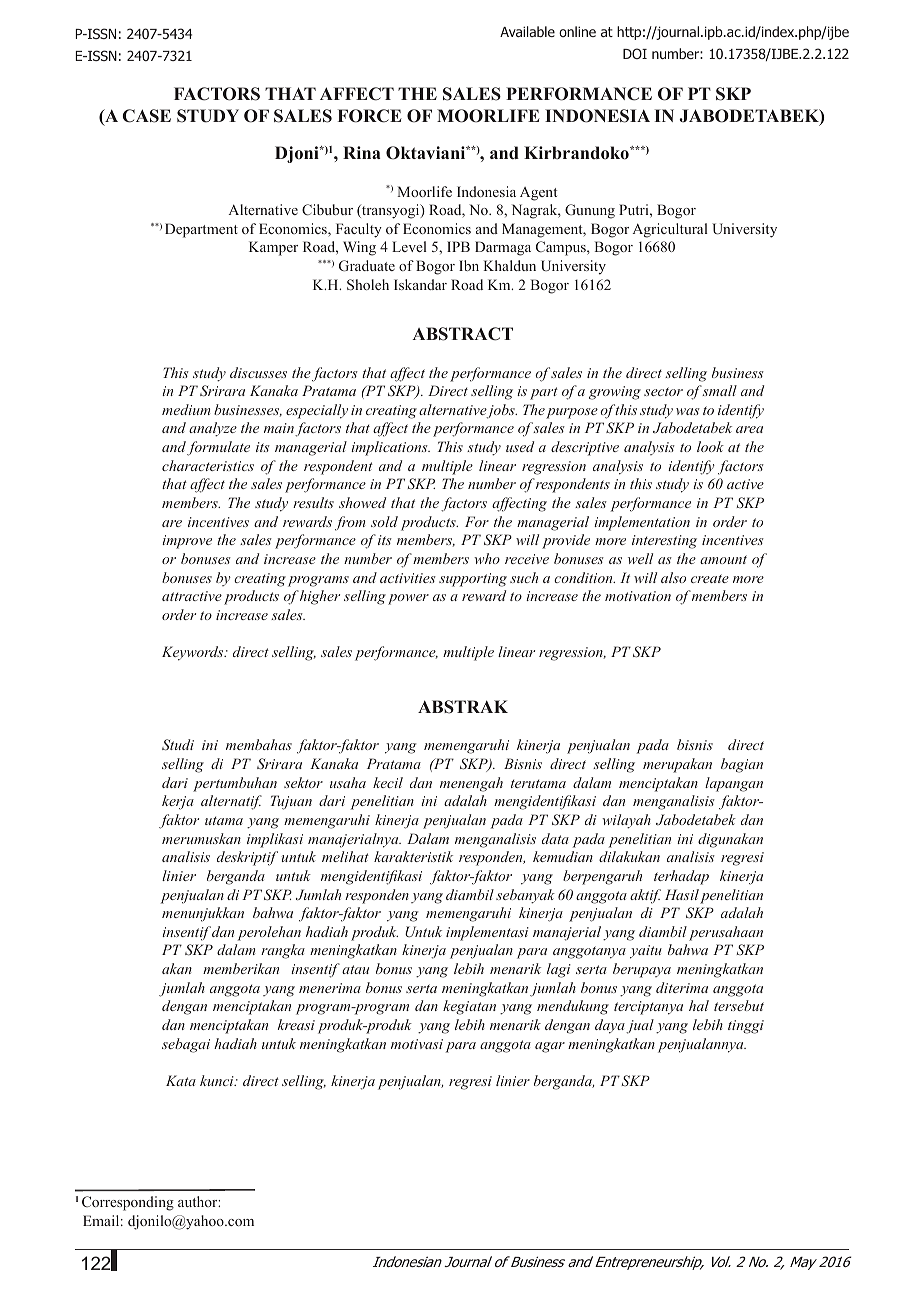  I want to click on Force, so click(370, 116).
